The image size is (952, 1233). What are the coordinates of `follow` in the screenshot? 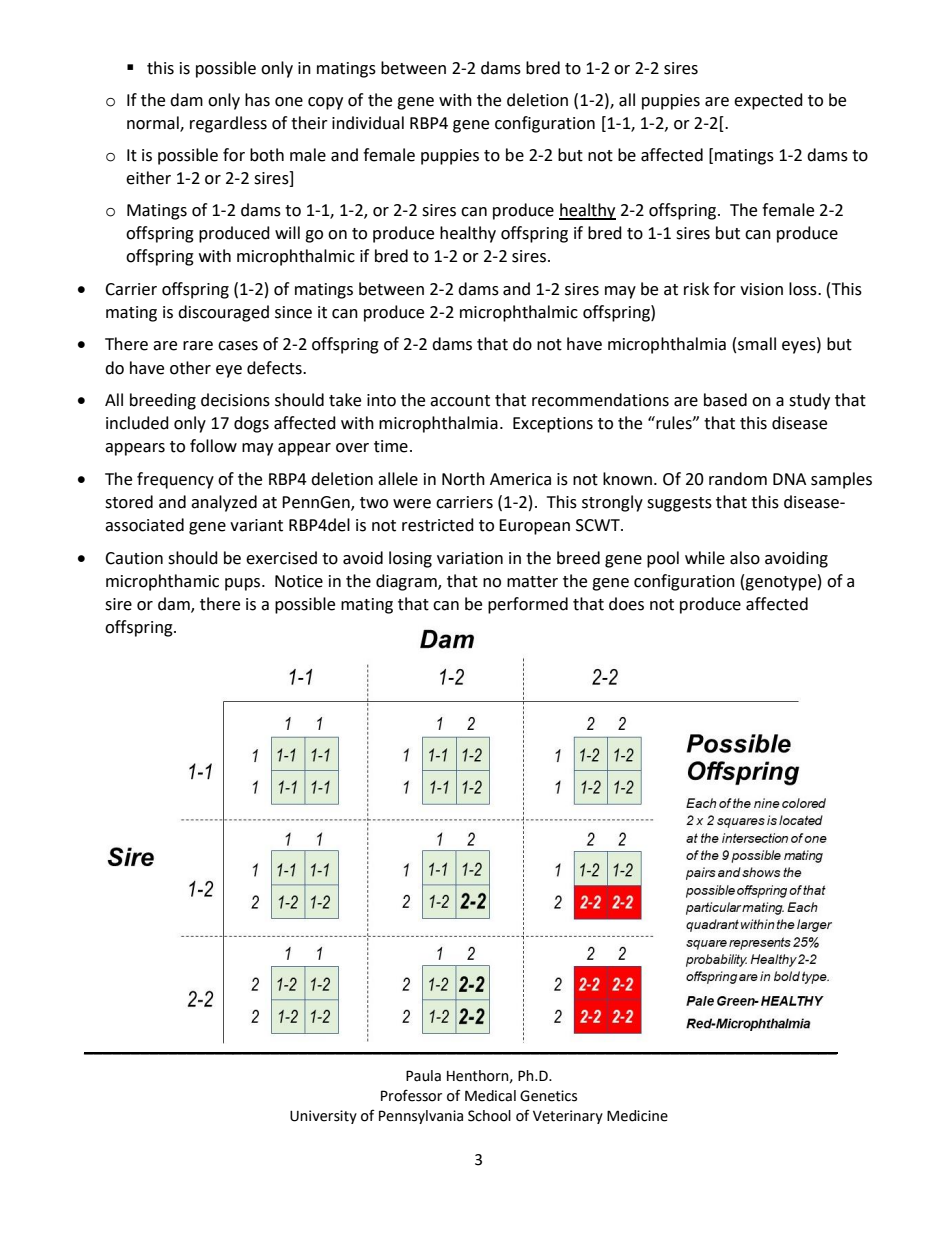 It's located at (213, 446).
